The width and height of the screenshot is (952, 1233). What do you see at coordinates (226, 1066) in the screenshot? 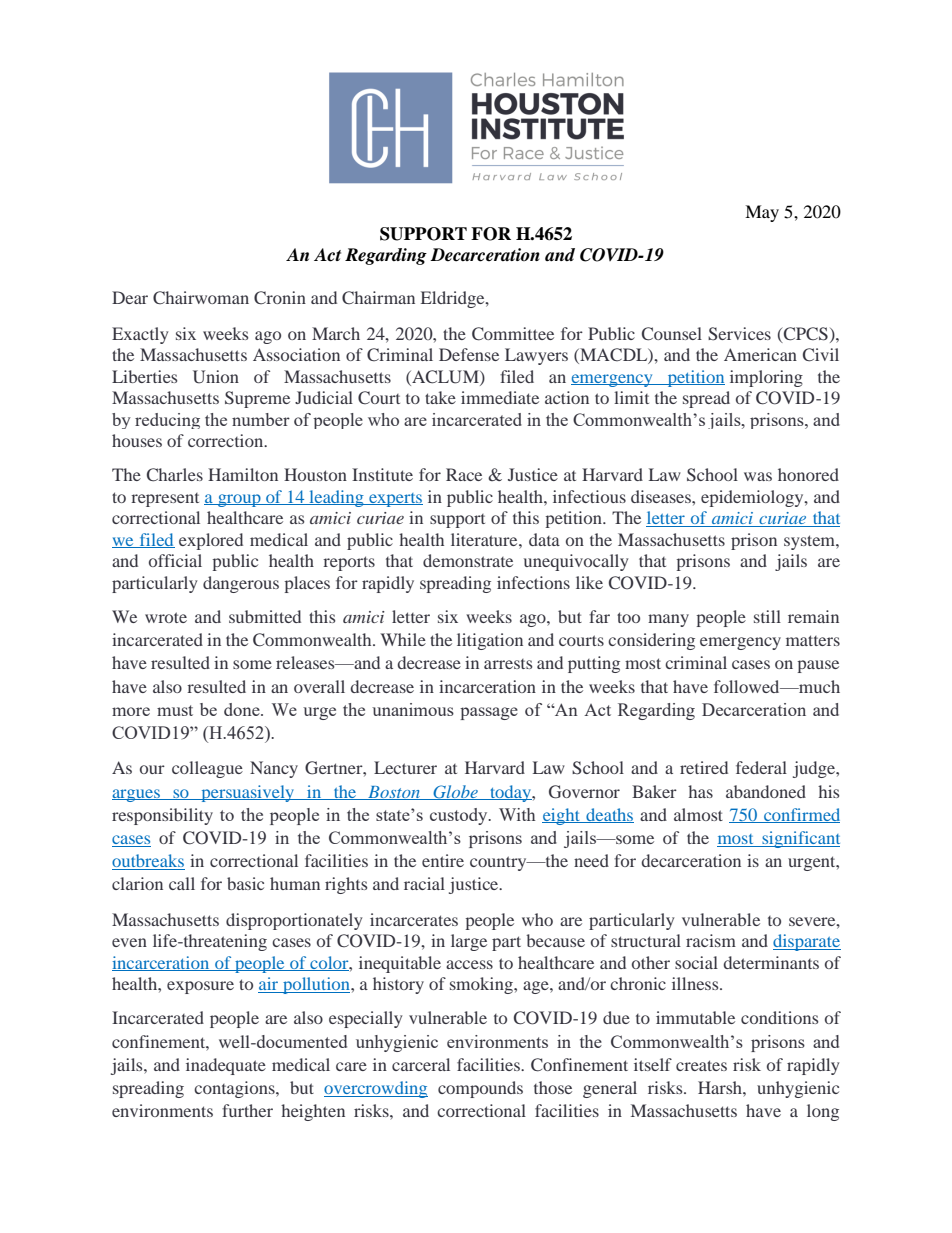
I see `inadequate` at bounding box center [226, 1066].
